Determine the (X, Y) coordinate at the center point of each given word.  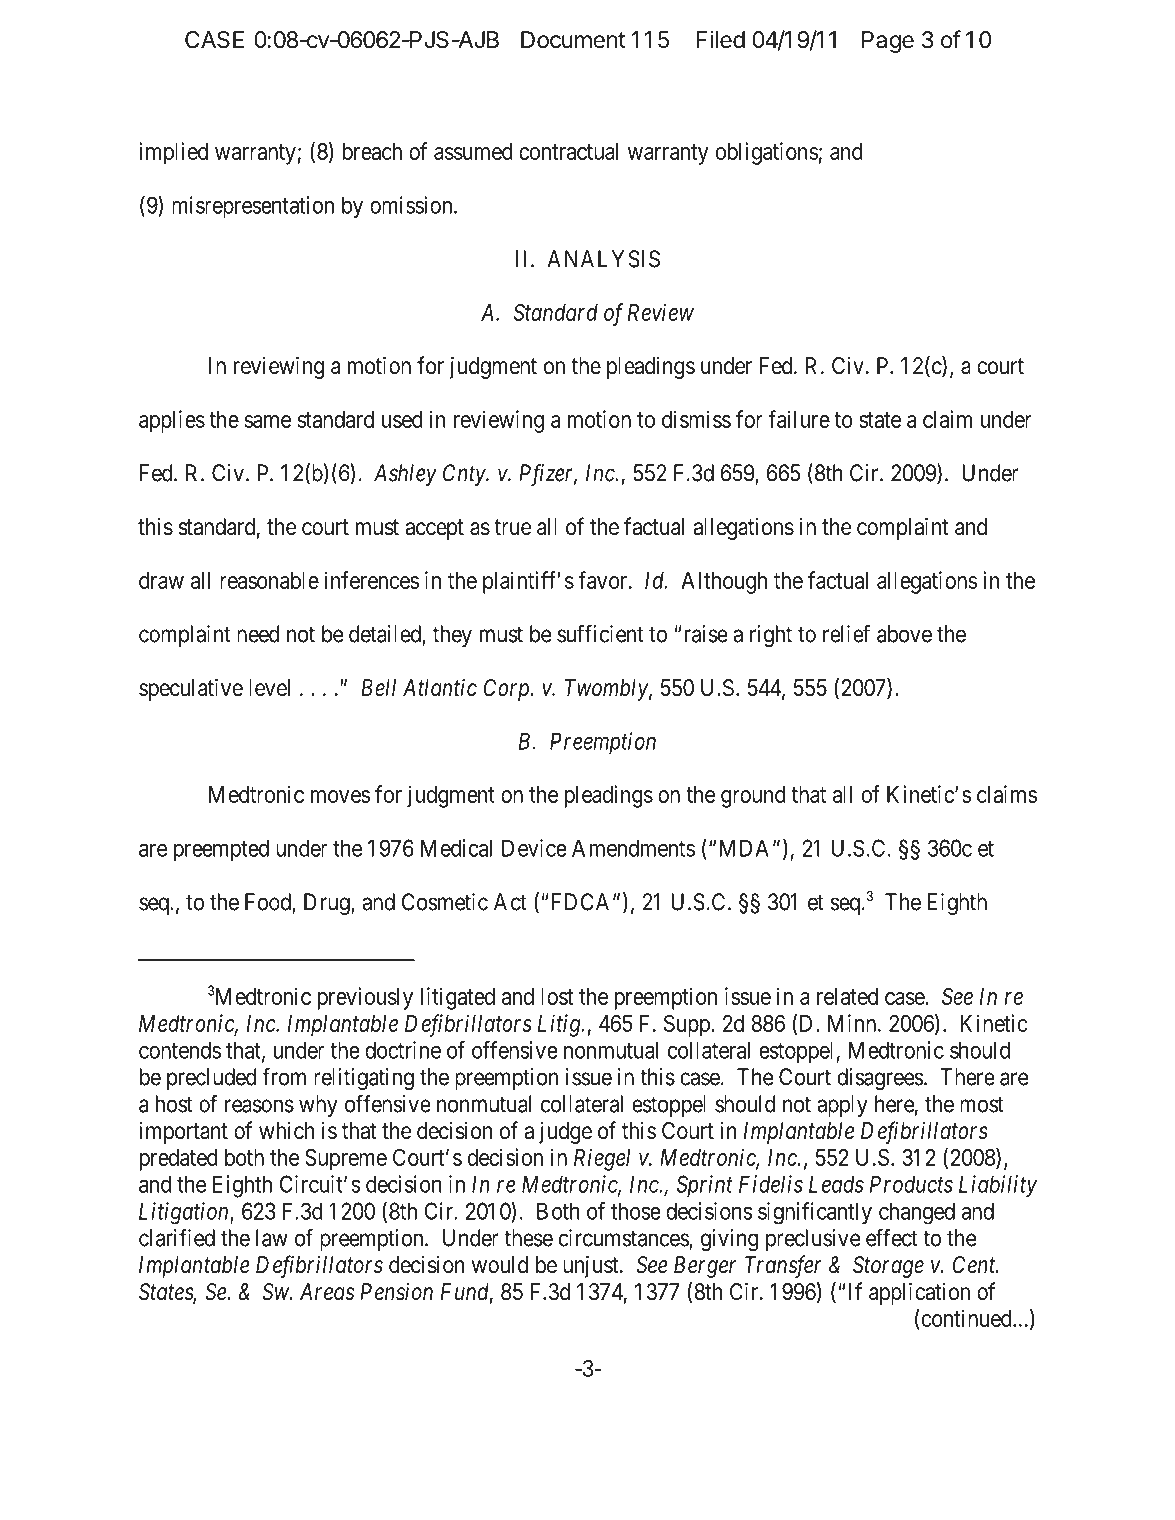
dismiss (696, 419)
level (269, 688)
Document (573, 40)
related (847, 996)
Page (888, 42)
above (904, 634)
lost (557, 996)
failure (799, 419)
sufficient (600, 633)
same (268, 421)
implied (173, 153)
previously (365, 998)
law (272, 1238)
